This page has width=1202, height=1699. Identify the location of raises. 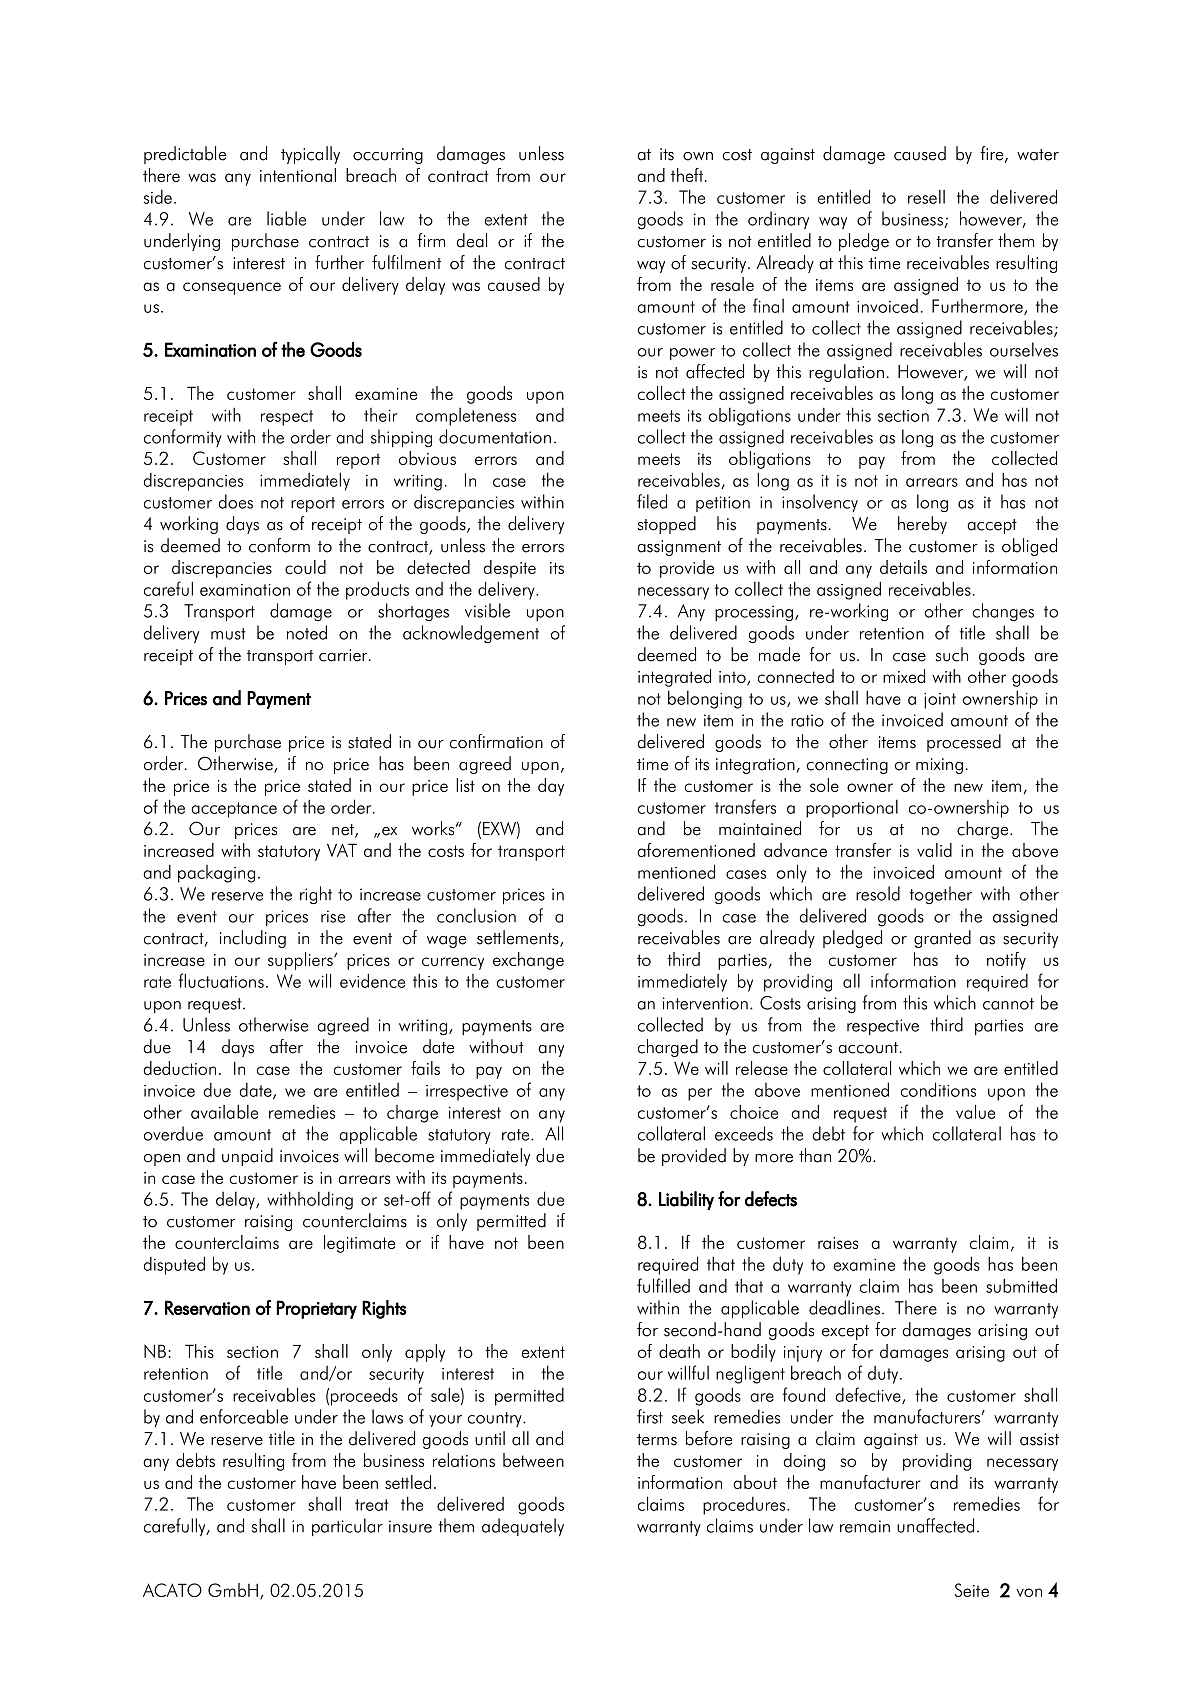
(838, 1243).
